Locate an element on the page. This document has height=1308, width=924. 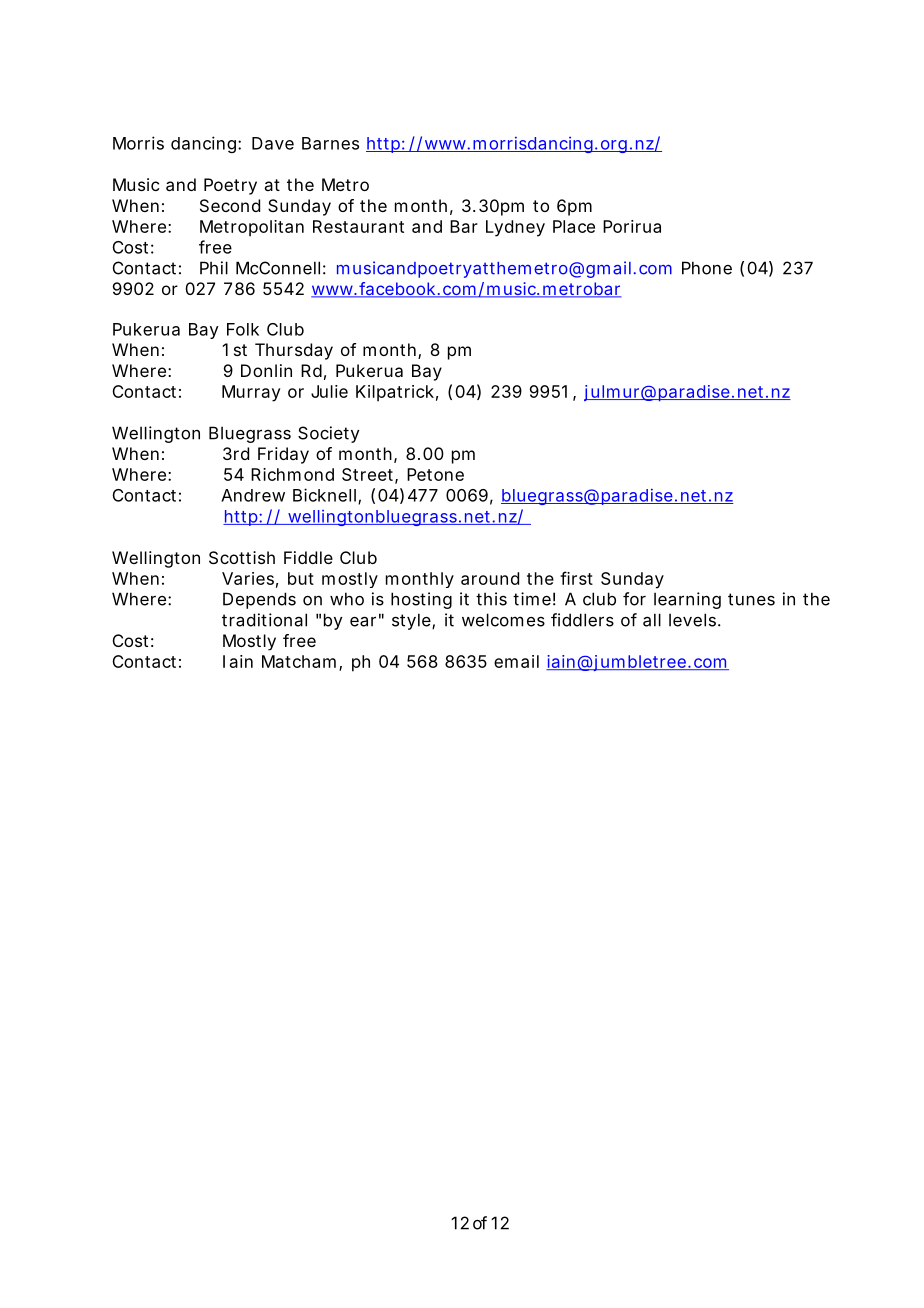
Phone is located at coordinates (707, 268).
